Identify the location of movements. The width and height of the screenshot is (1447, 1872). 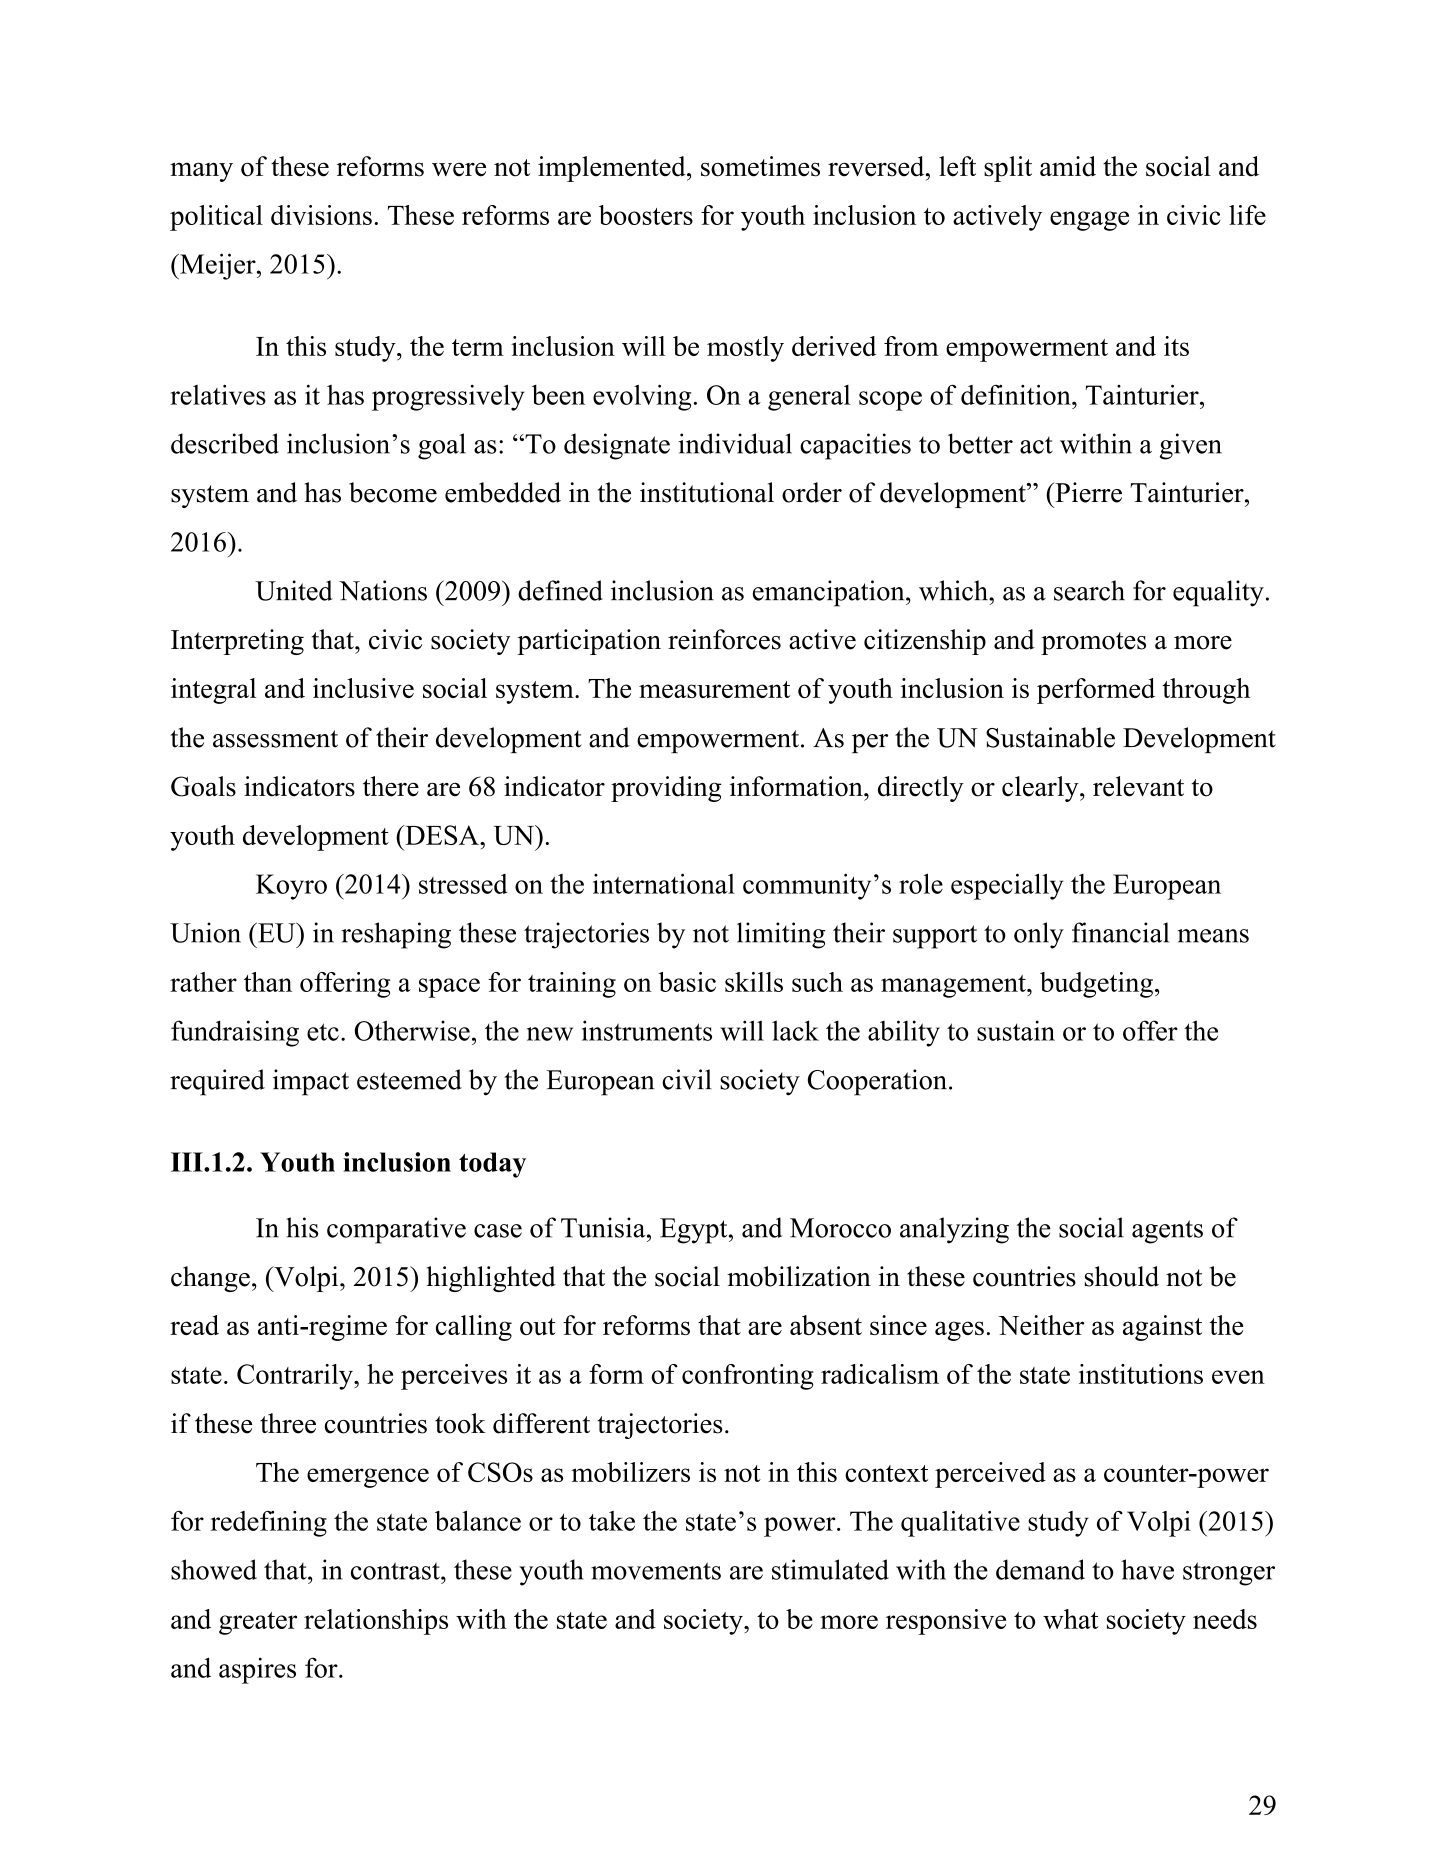
(656, 1571).
